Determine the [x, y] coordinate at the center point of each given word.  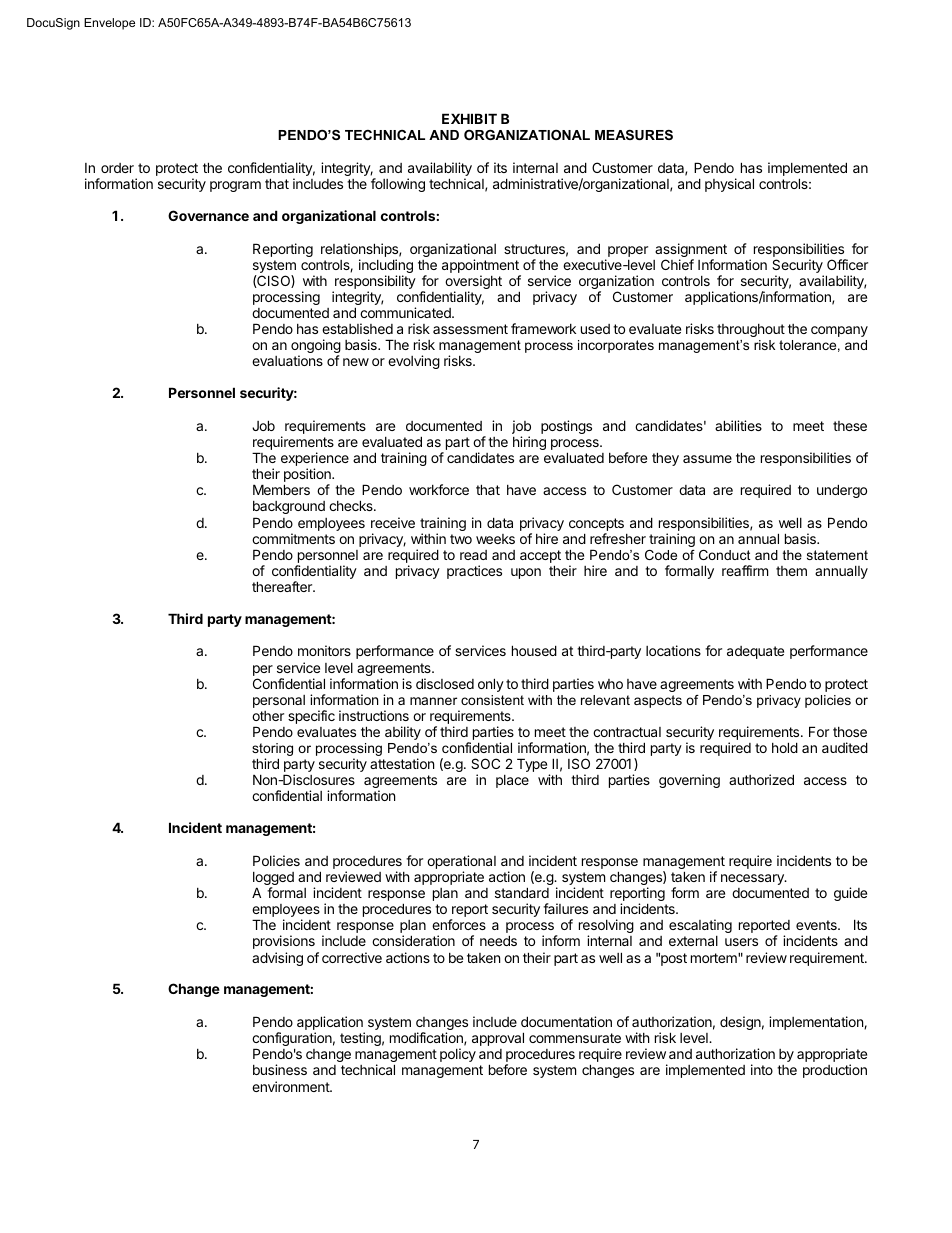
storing [272, 751]
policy [458, 1055]
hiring [529, 443]
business [280, 1069]
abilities [738, 425]
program [235, 186]
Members [281, 489]
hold [785, 747]
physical [729, 185]
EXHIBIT [469, 118]
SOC [485, 763]
